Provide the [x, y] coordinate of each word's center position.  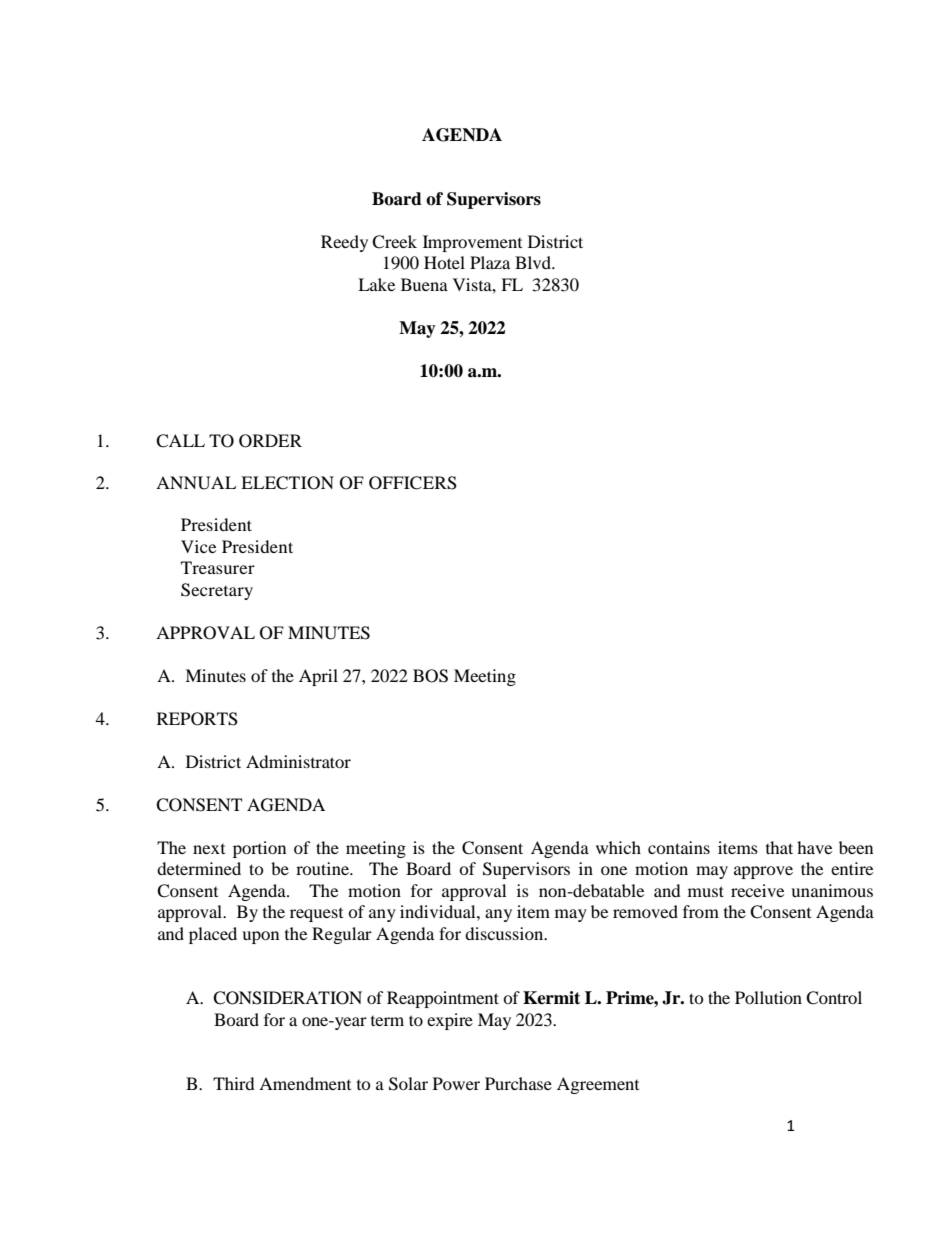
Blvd [534, 262]
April [318, 677]
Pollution [768, 997]
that [779, 847]
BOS [430, 676]
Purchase [518, 1083]
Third [234, 1083]
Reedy [344, 243]
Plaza [490, 262]
